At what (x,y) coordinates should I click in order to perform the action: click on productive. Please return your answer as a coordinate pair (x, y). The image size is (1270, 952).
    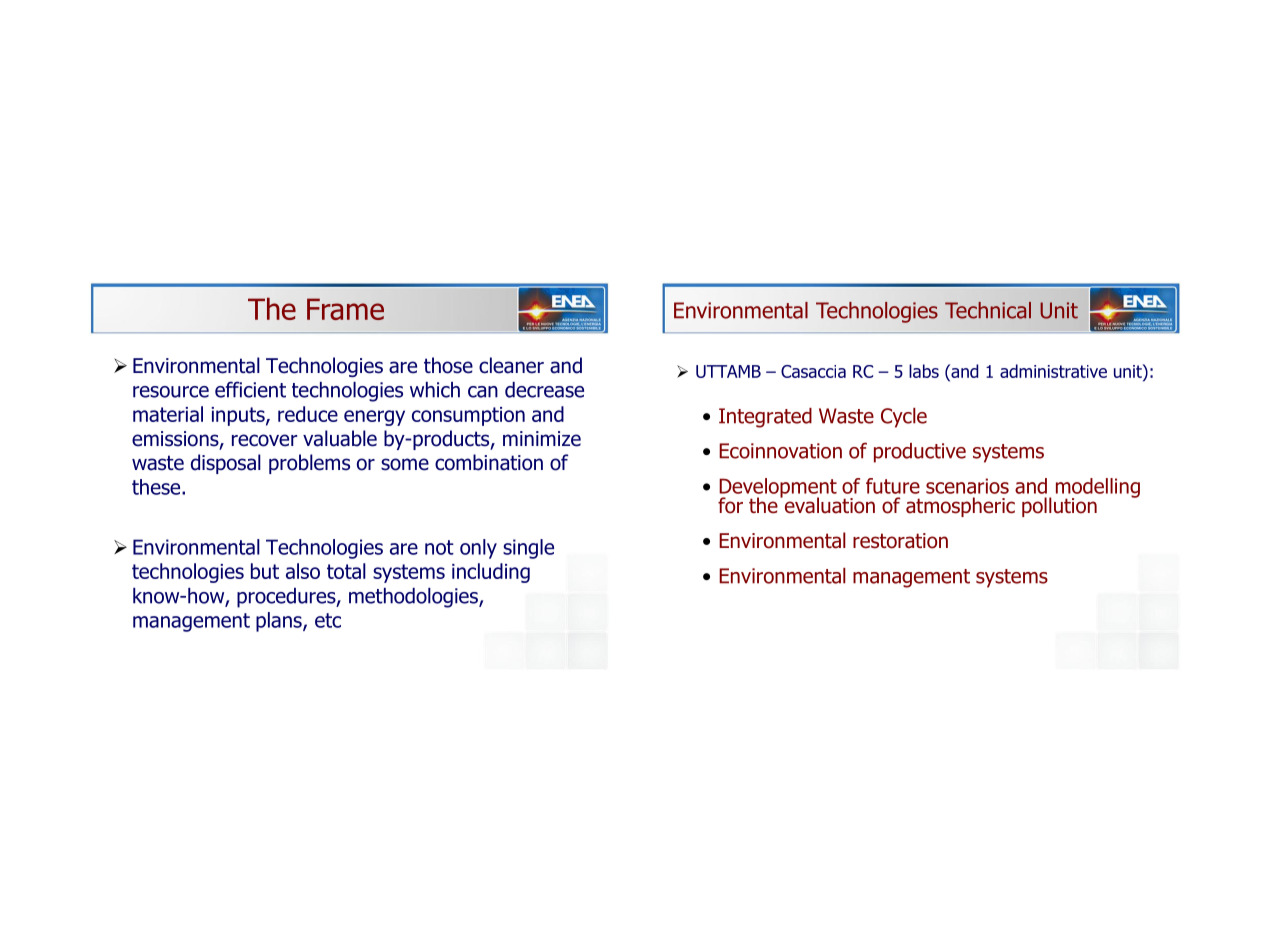
    Looking at the image, I should click on (920, 453).
